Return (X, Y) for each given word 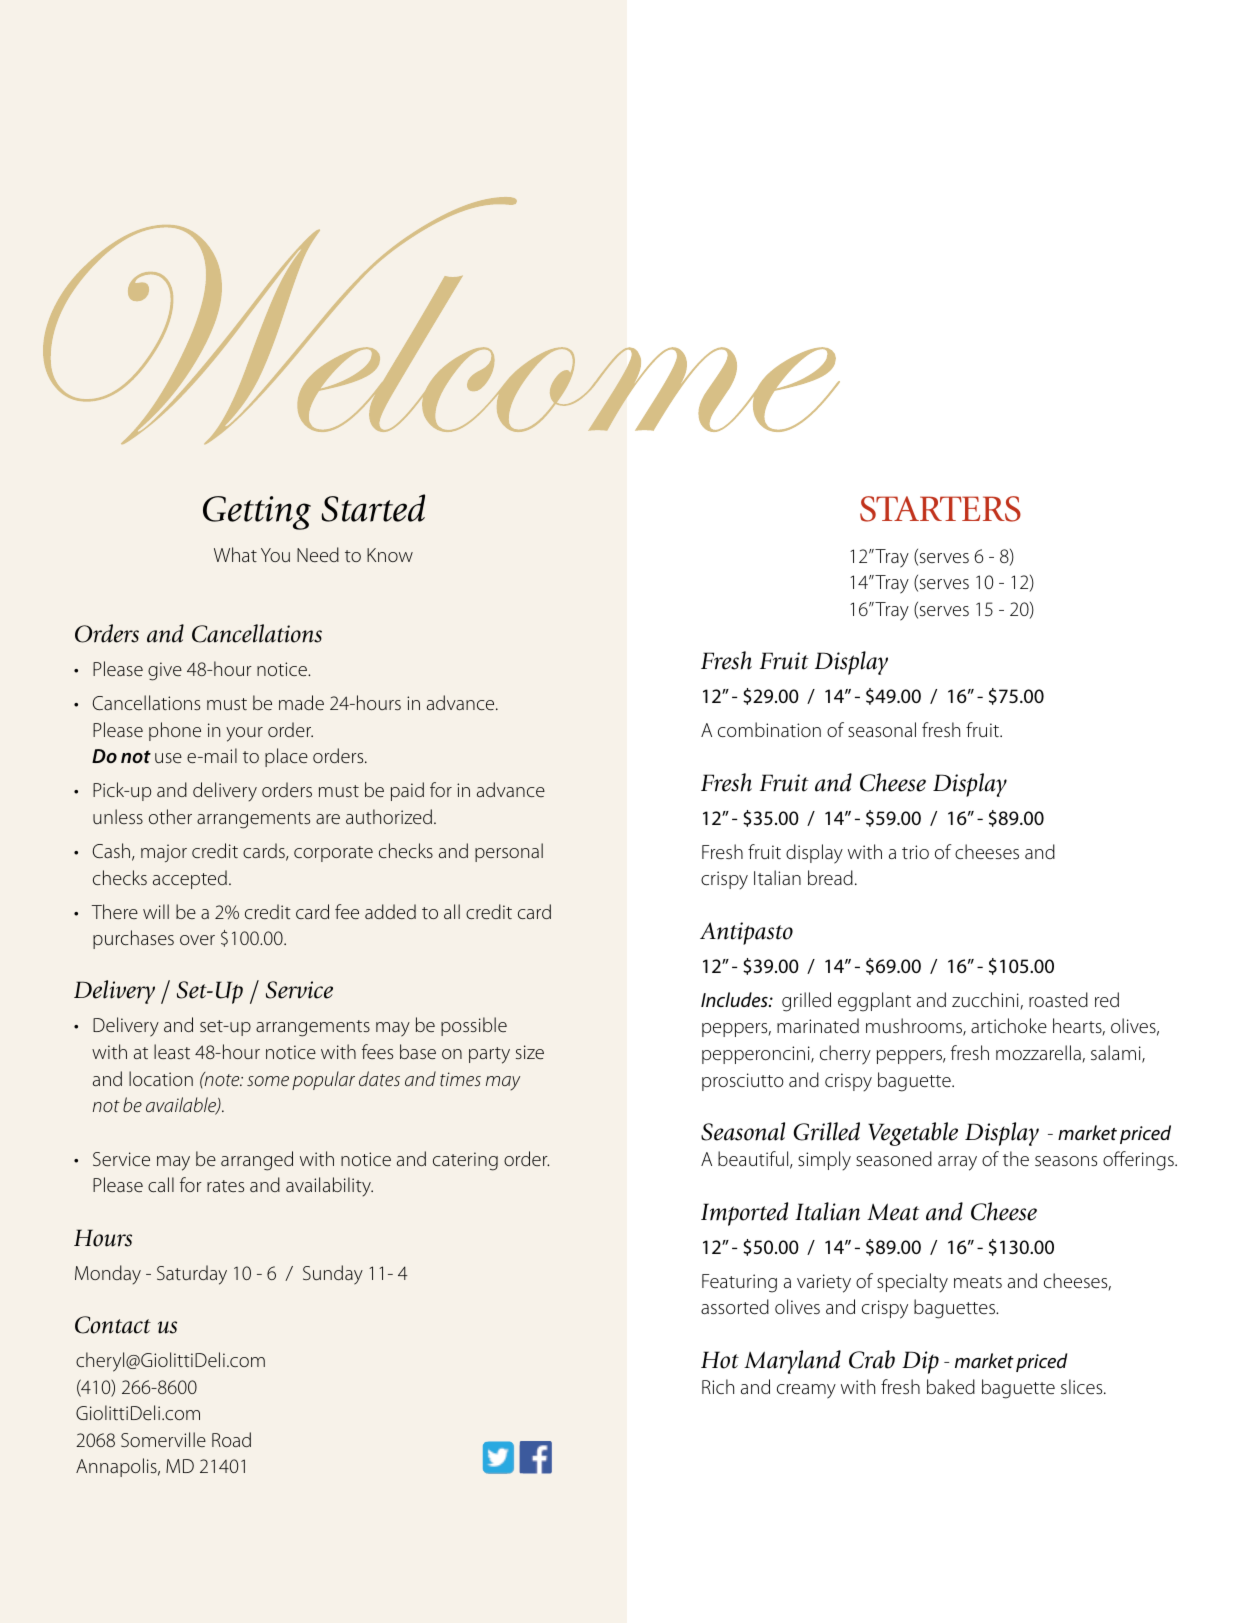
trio (915, 852)
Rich (718, 1386)
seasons (1066, 1161)
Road (231, 1439)
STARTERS (940, 509)
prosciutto (743, 1082)
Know (390, 555)
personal (509, 852)
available (182, 1106)
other (170, 816)
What (235, 554)
